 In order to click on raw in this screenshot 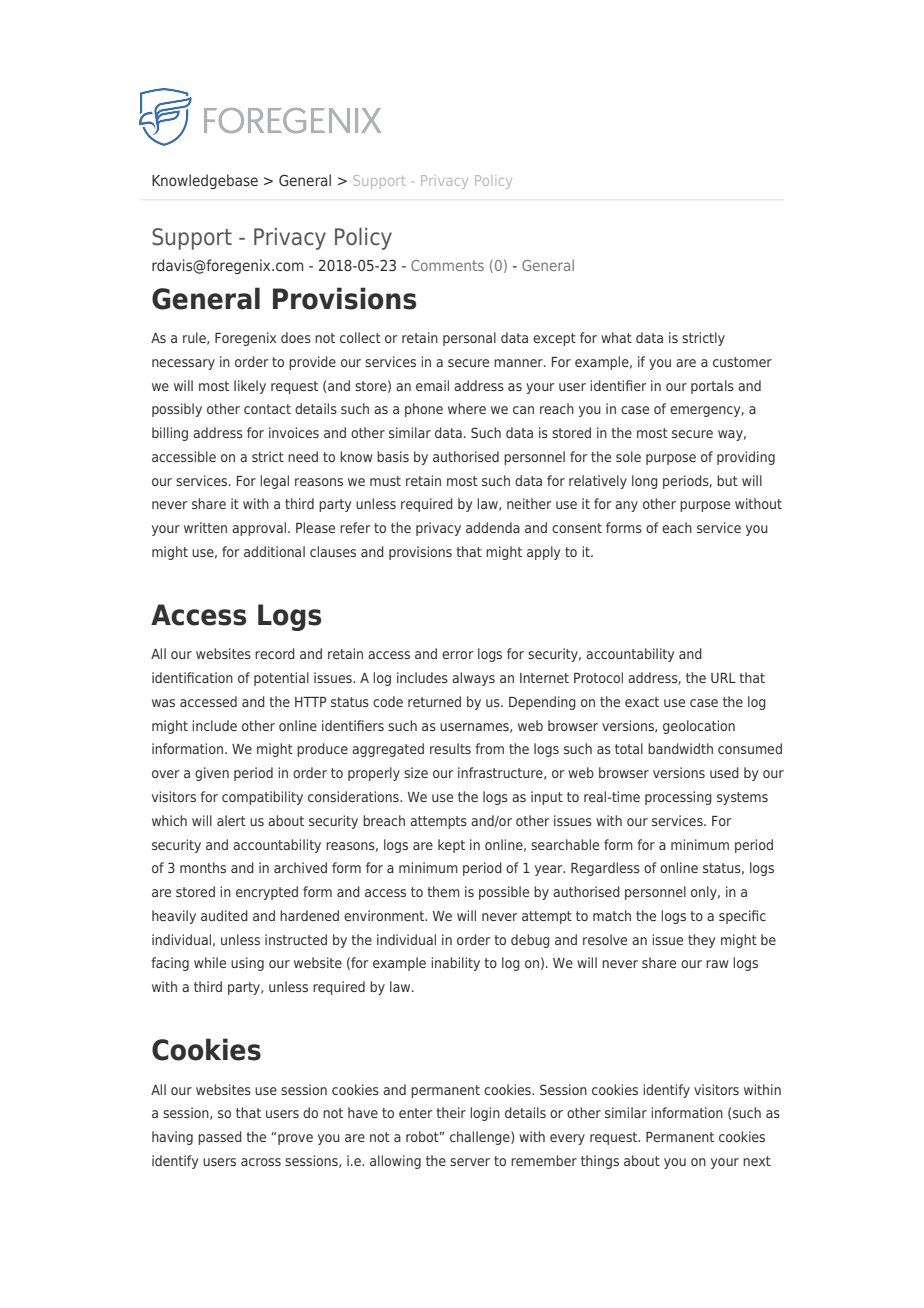, I will do `click(717, 964)`.
